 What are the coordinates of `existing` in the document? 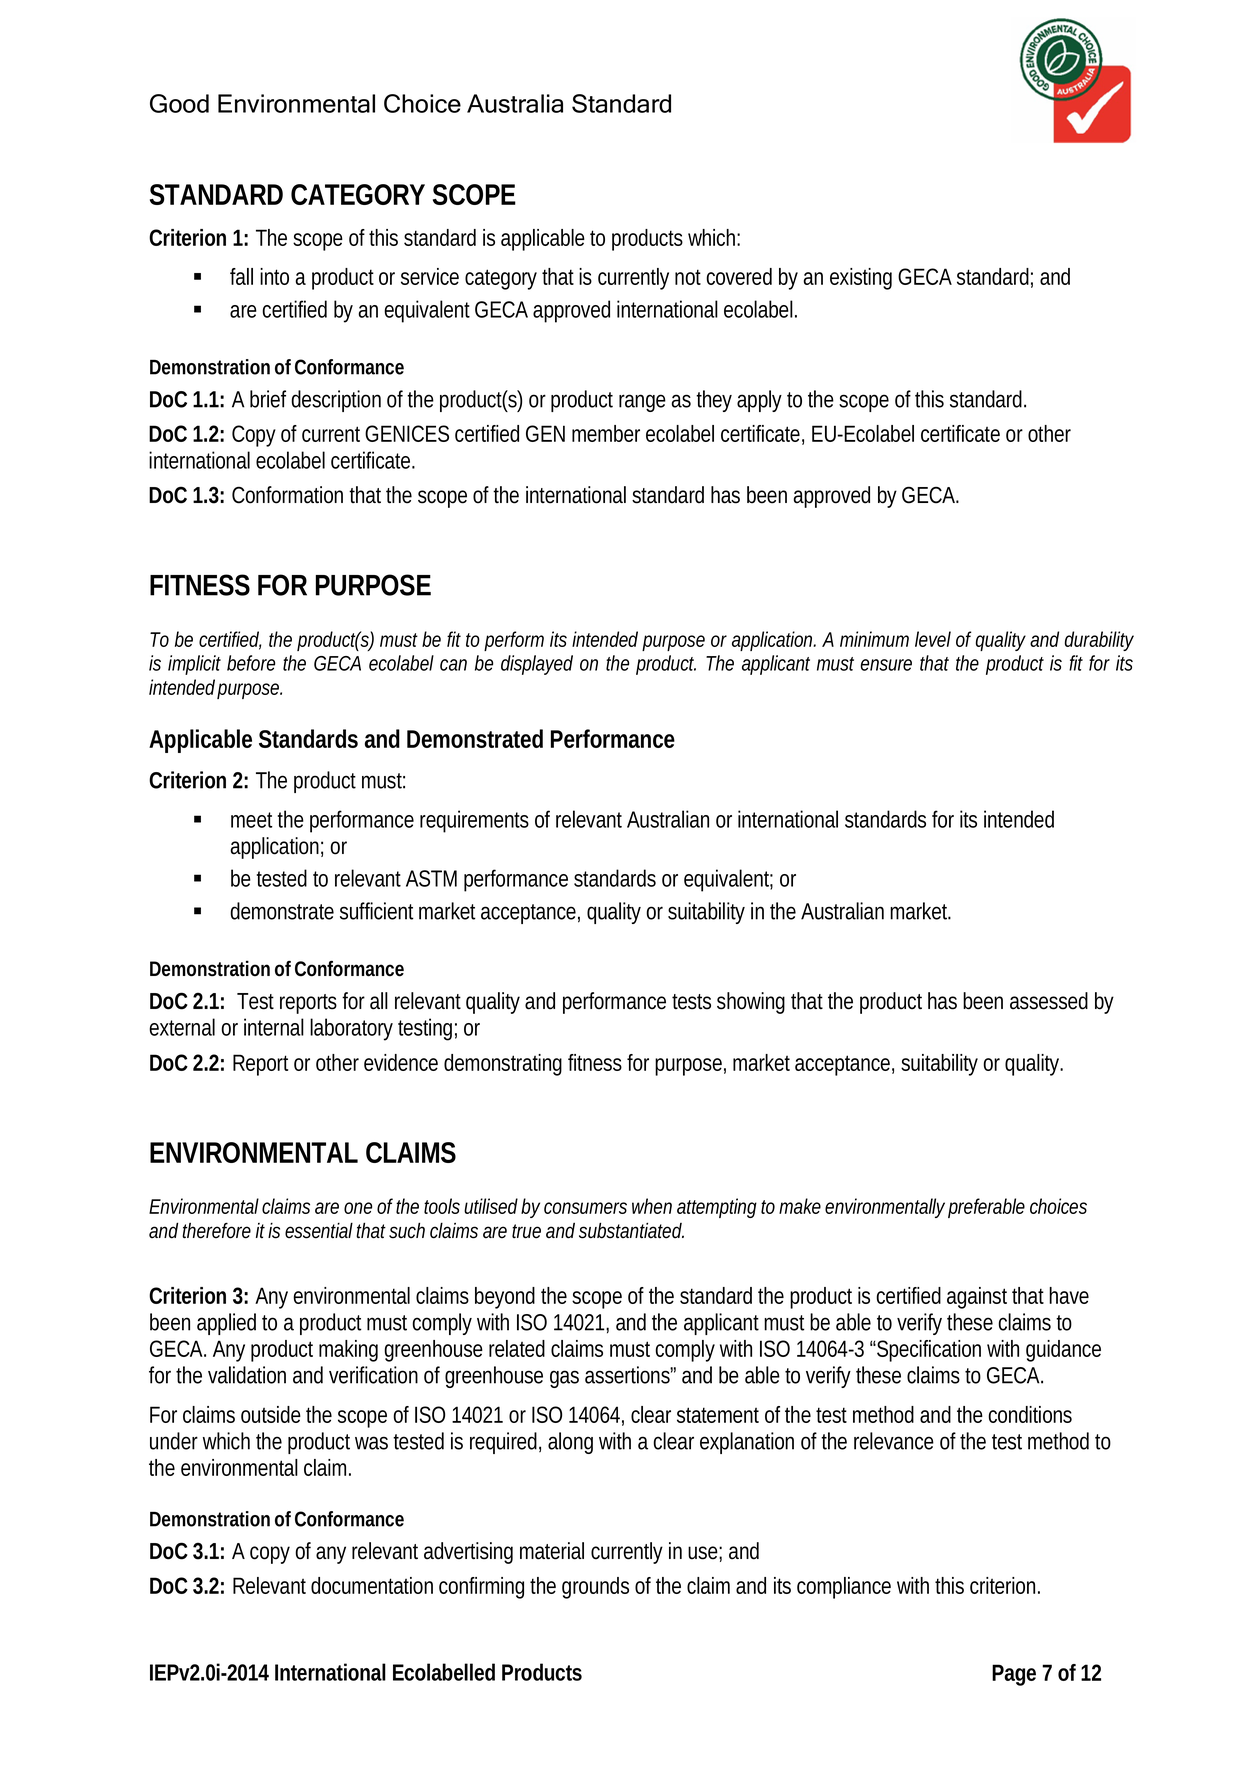 It's located at (861, 279).
